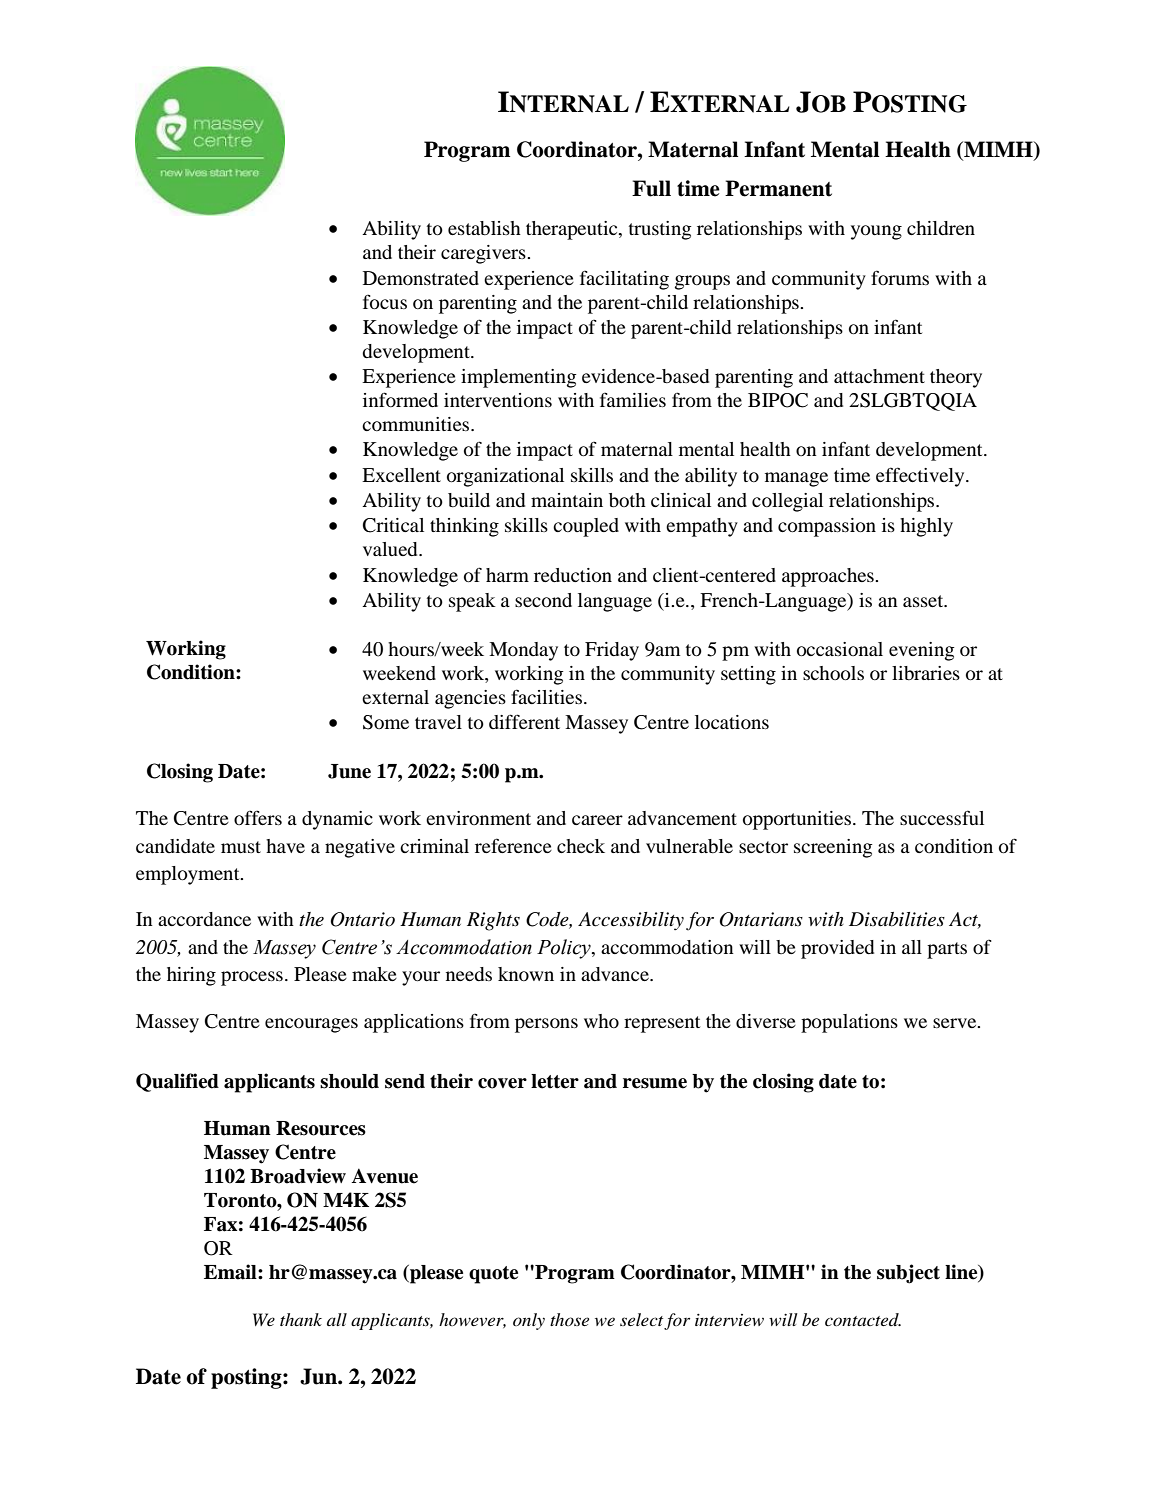  I want to click on populations, so click(849, 1023).
